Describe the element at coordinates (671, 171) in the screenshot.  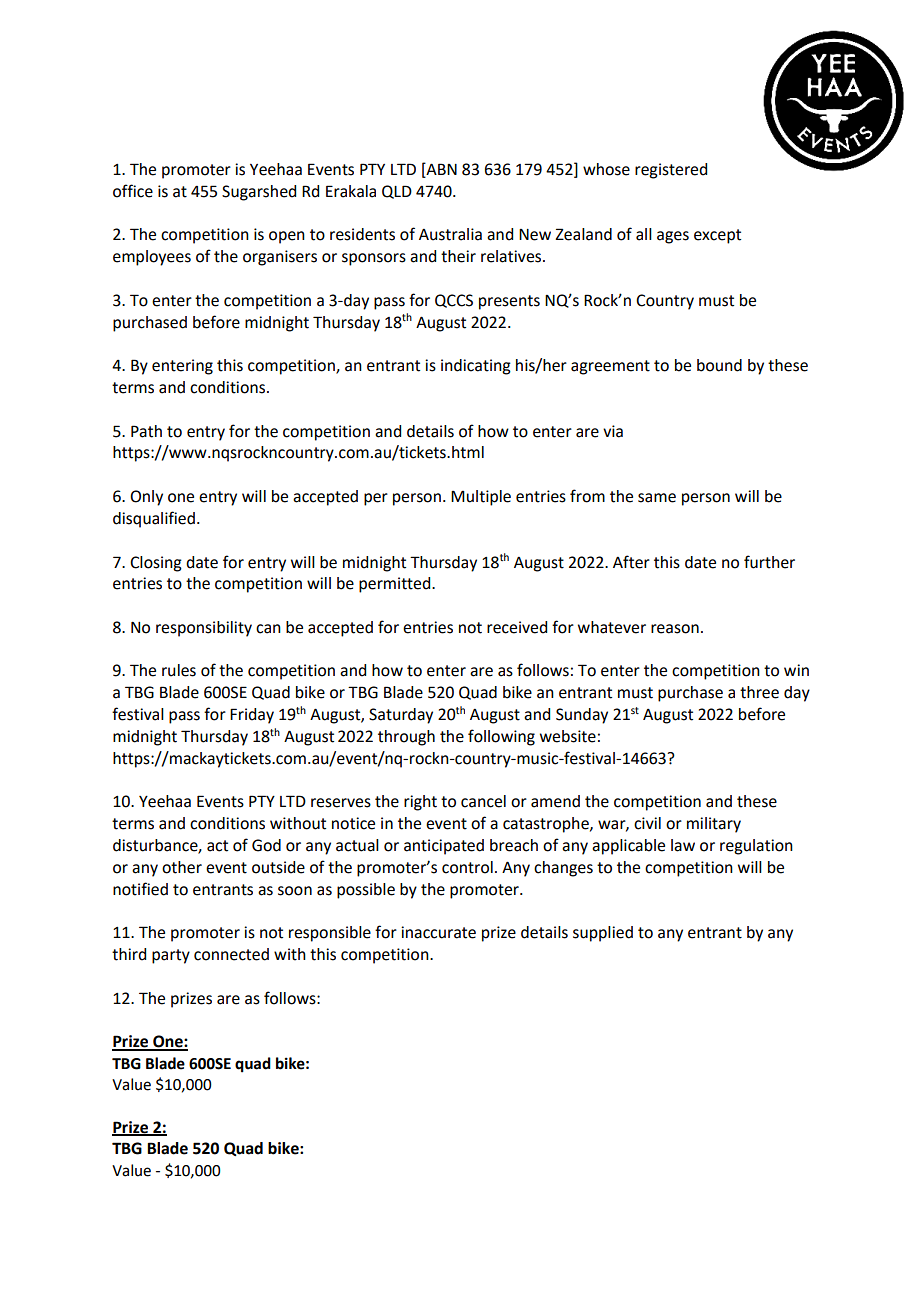
I see `registered` at that location.
